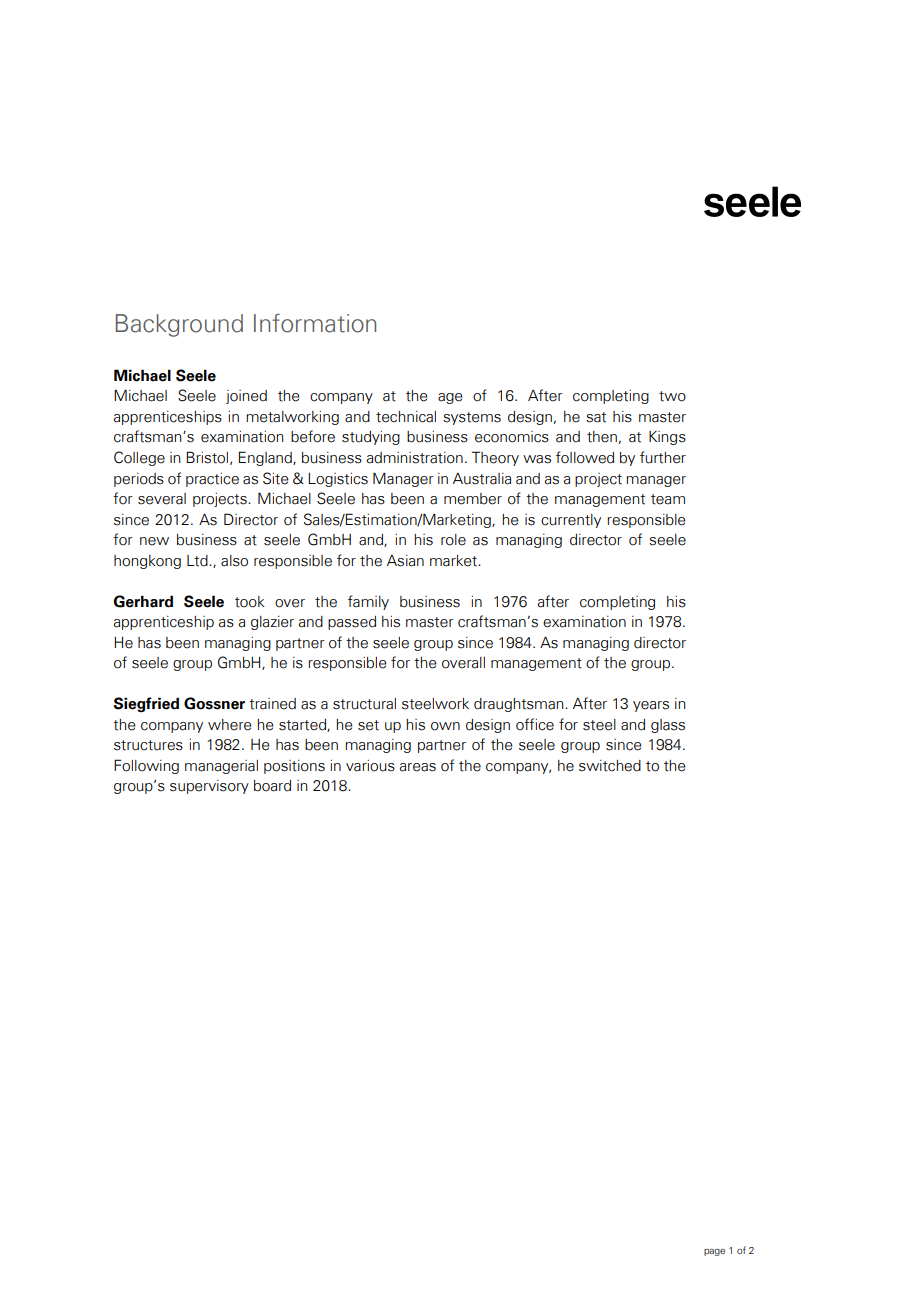 This screenshot has height=1308, width=924. I want to click on two, so click(672, 396).
